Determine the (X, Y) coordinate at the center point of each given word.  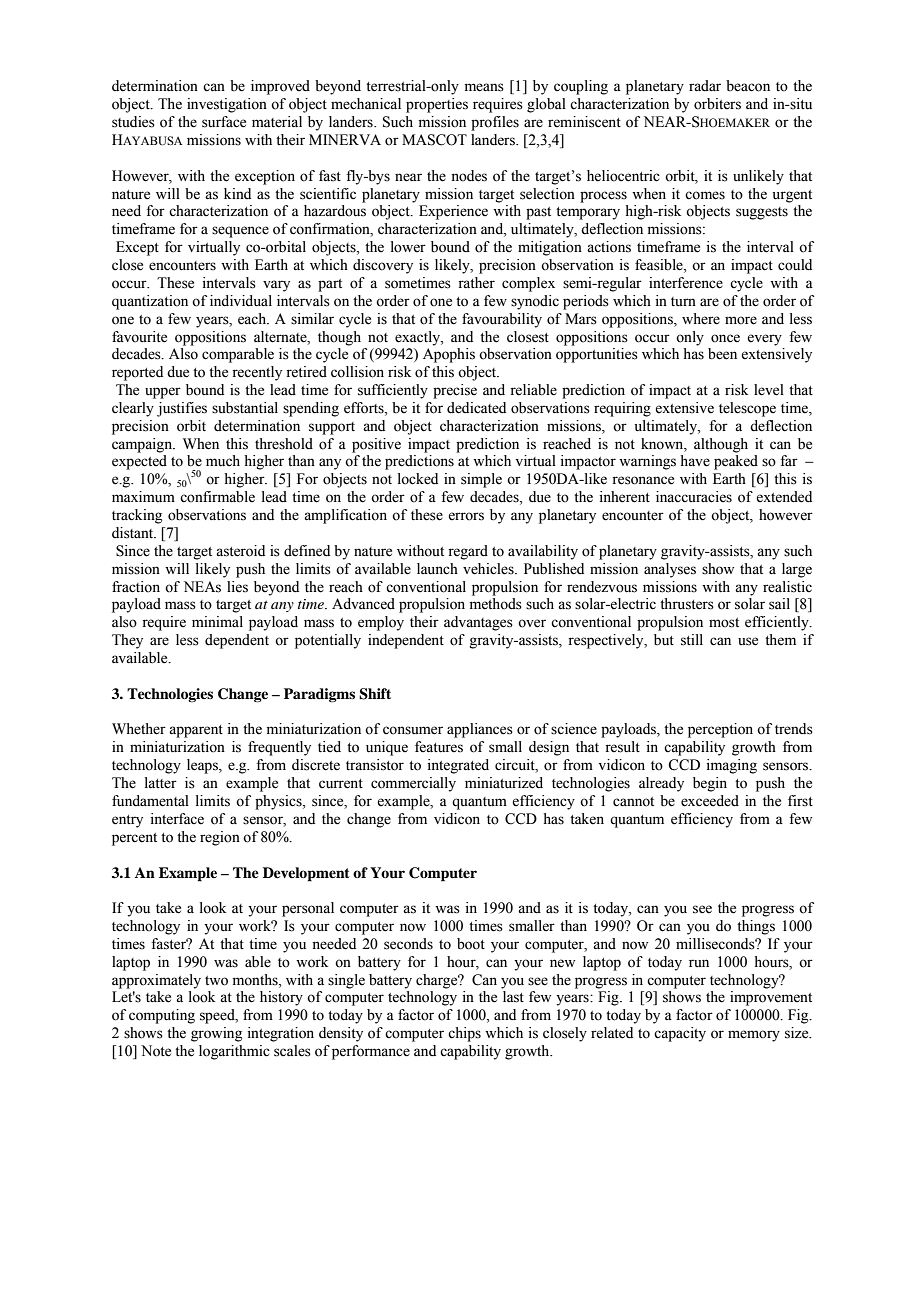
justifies (182, 409)
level (769, 390)
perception (720, 730)
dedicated (476, 408)
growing (216, 1034)
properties (437, 105)
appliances (480, 730)
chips (464, 1034)
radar (705, 86)
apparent (196, 731)
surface (224, 122)
